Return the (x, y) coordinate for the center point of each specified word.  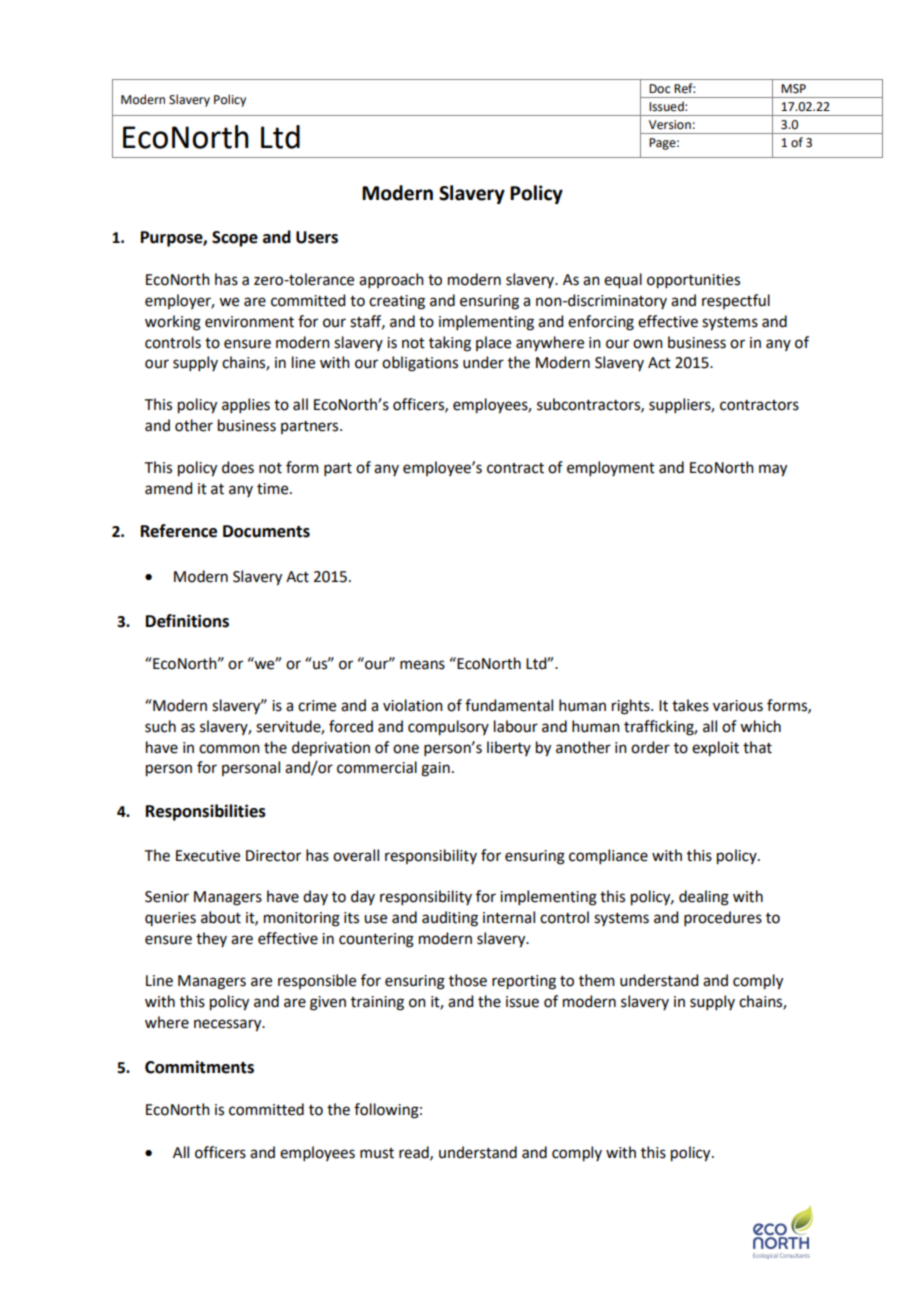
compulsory (448, 728)
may (773, 470)
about (221, 917)
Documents (266, 531)
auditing (450, 919)
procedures (723, 918)
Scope (235, 239)
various (738, 706)
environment (249, 322)
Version (670, 125)
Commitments (199, 1067)
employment (611, 468)
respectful (736, 301)
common (229, 749)
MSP (793, 89)
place (493, 343)
